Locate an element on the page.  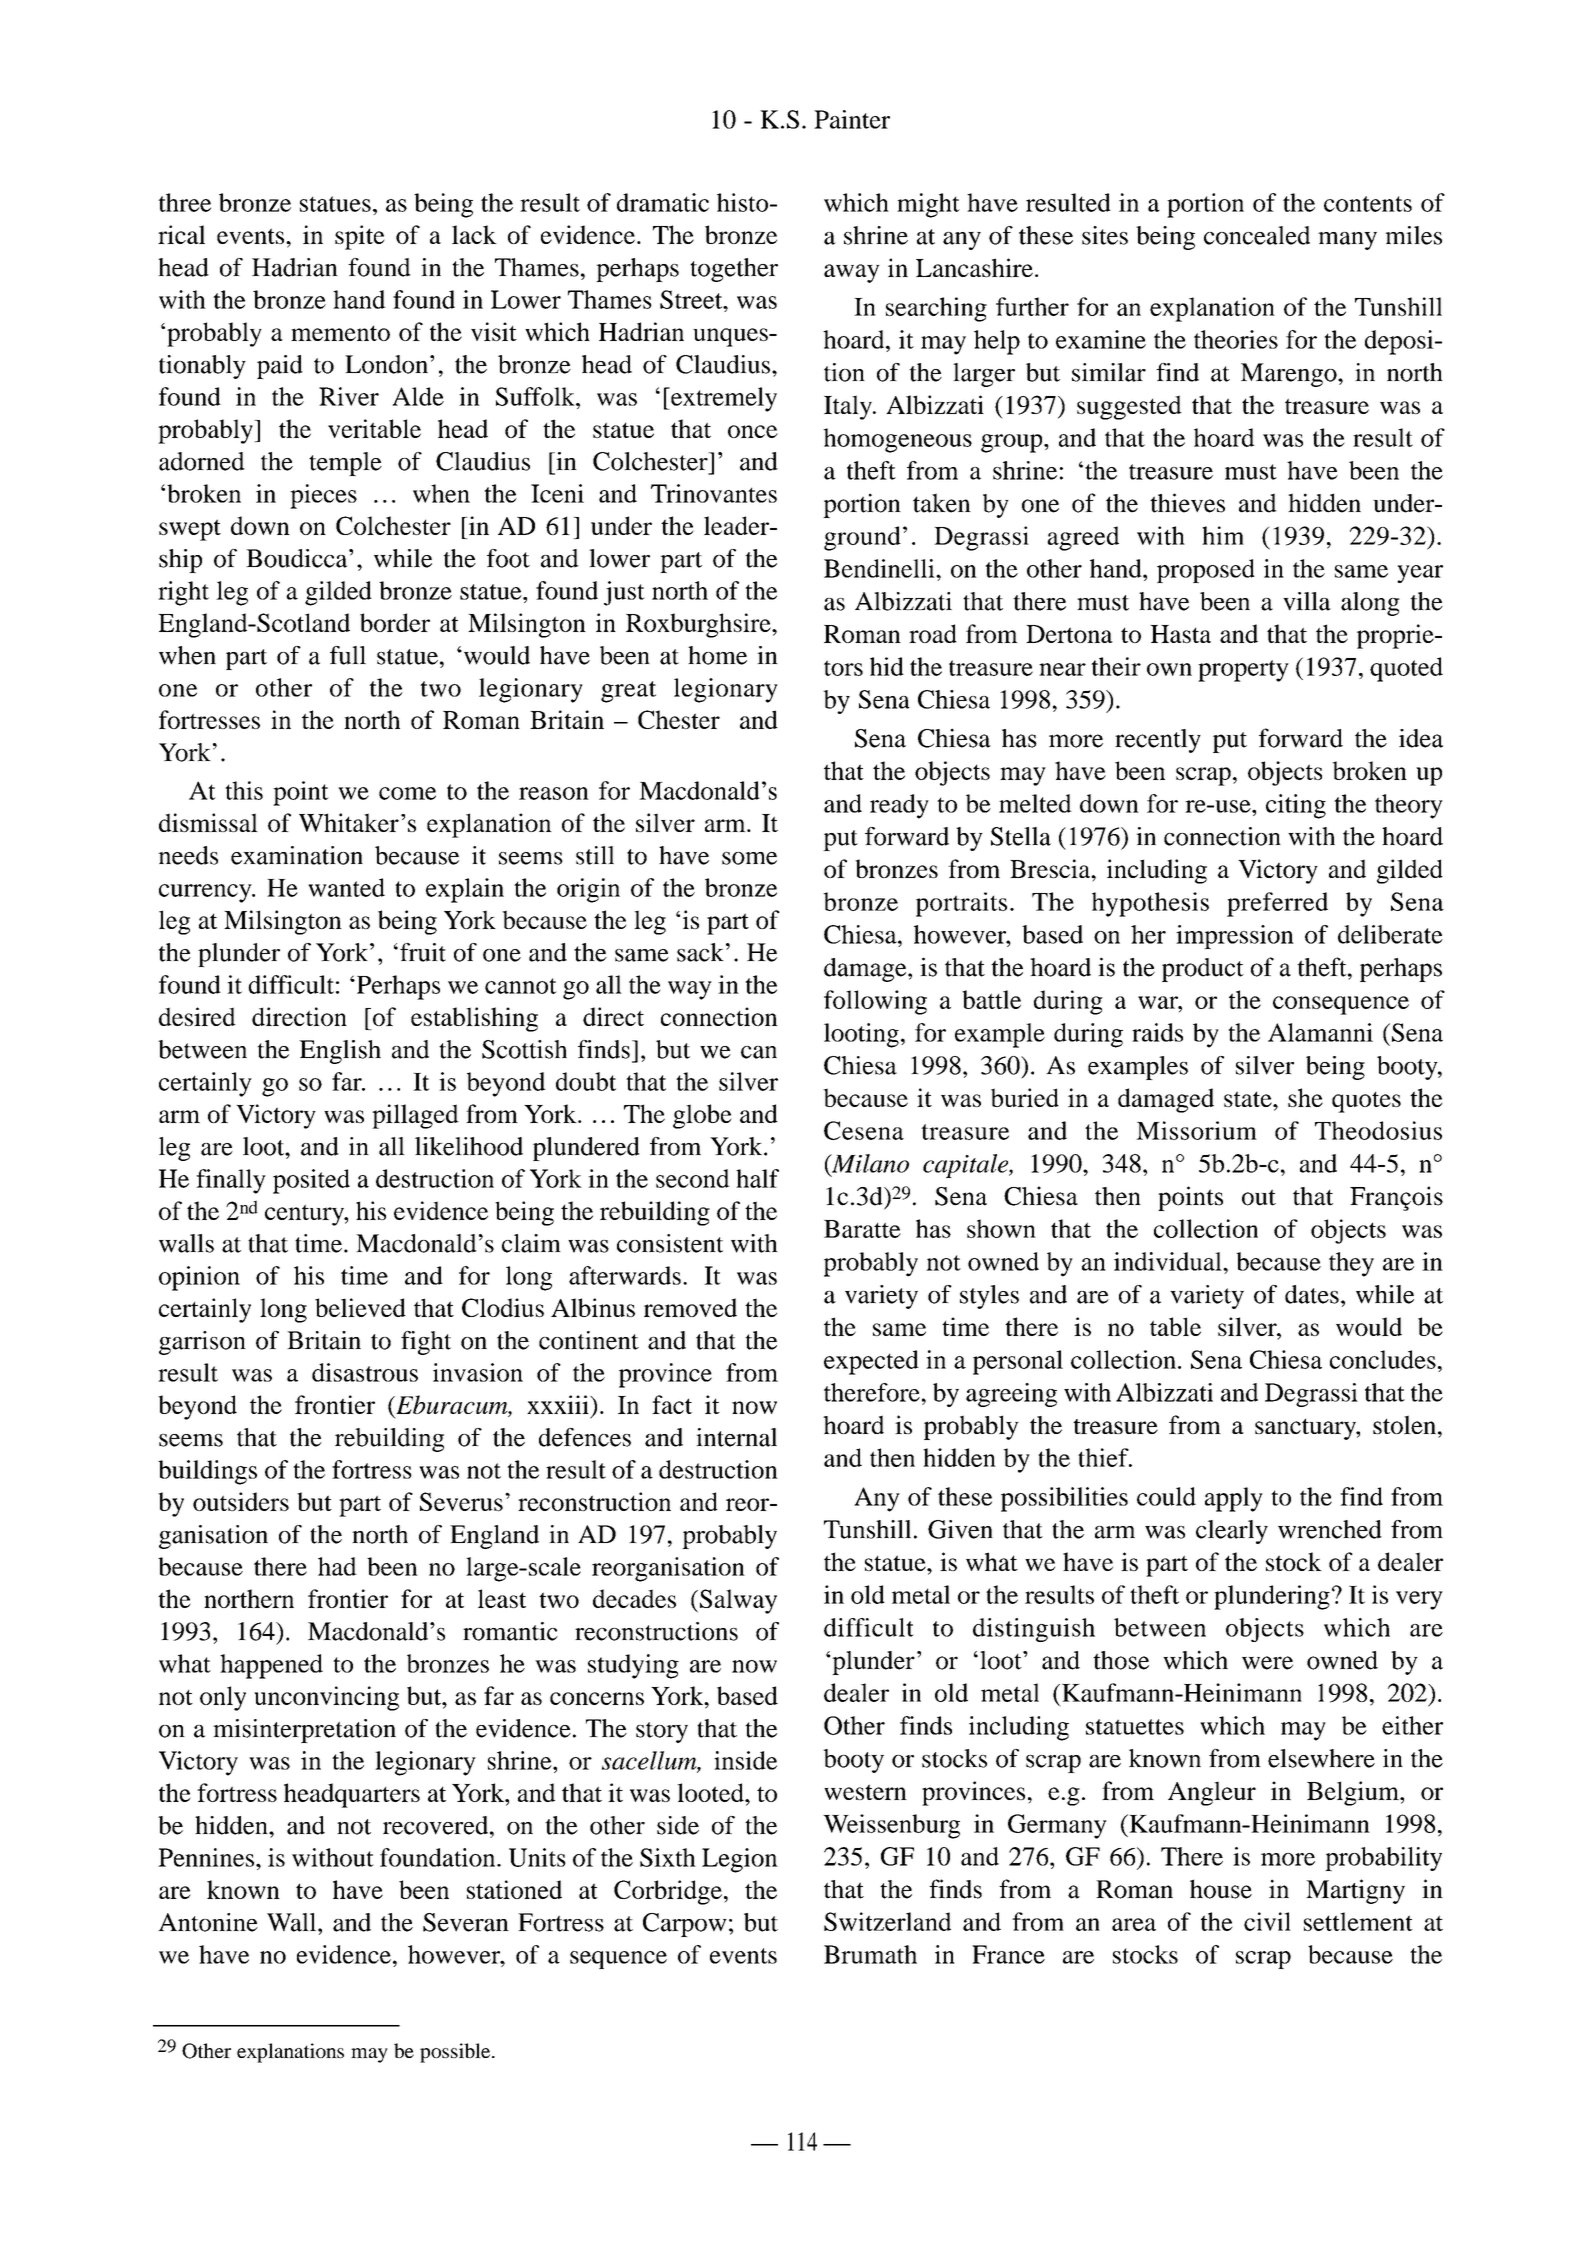
possible is located at coordinates (456, 2053).
